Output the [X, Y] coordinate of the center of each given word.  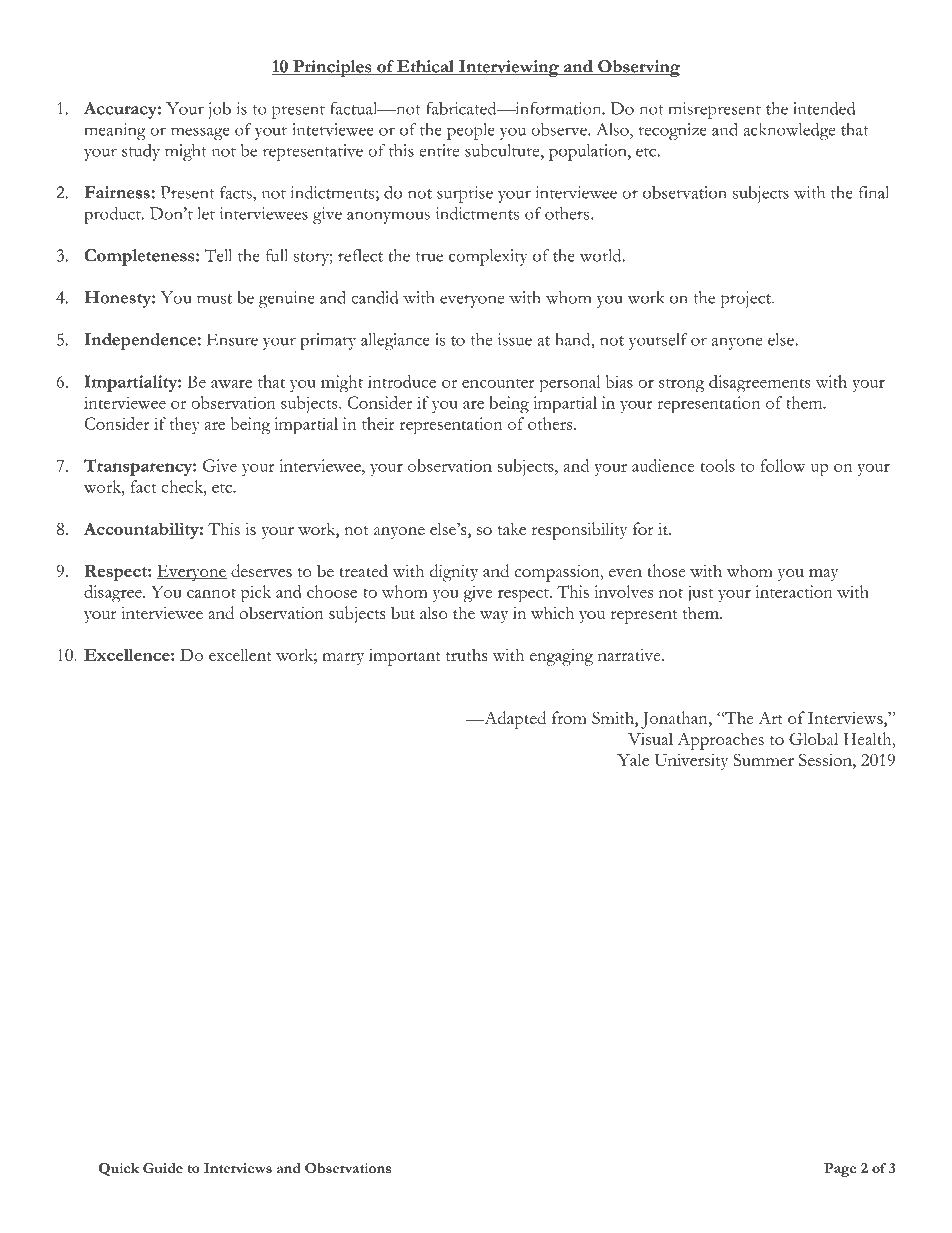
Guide [163, 1168]
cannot [211, 593]
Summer [763, 759]
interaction [794, 591]
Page [840, 1170]
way [494, 617]
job [220, 110]
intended [824, 108]
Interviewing [509, 68]
